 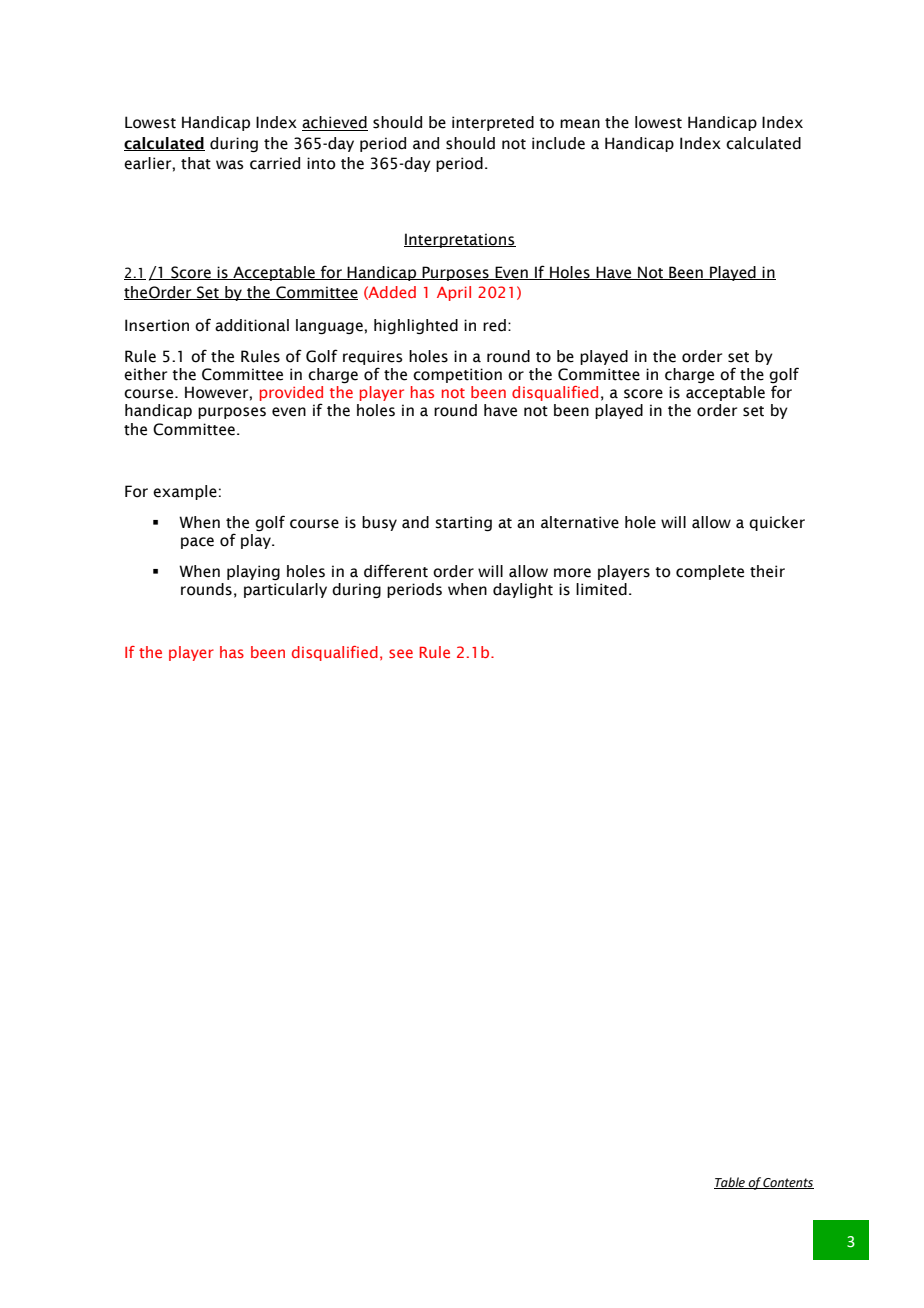 What do you see at coordinates (401, 653) in the document?
I see `see` at bounding box center [401, 653].
